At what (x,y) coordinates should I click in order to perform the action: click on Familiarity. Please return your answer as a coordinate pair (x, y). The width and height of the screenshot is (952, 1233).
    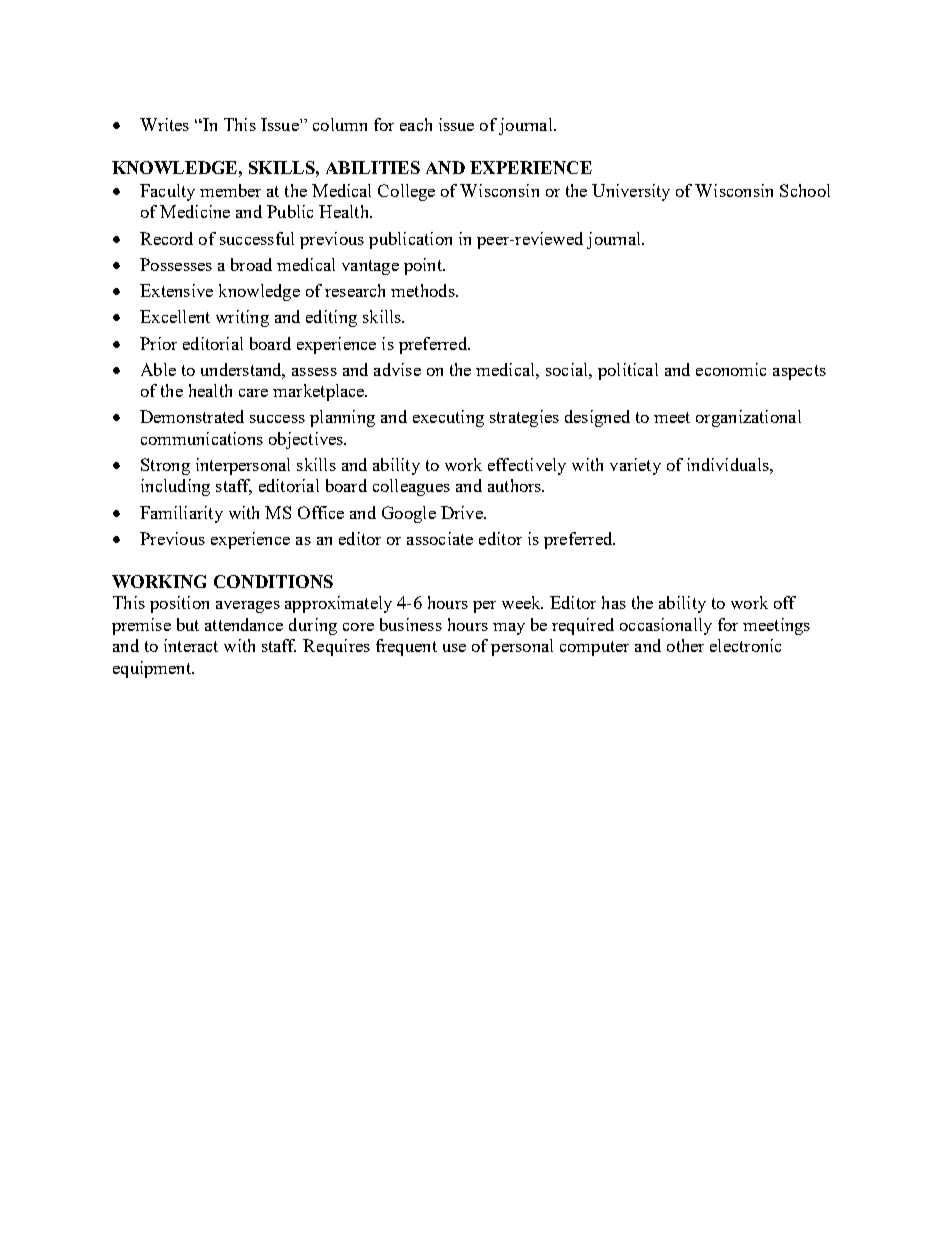
    Looking at the image, I should click on (181, 514).
